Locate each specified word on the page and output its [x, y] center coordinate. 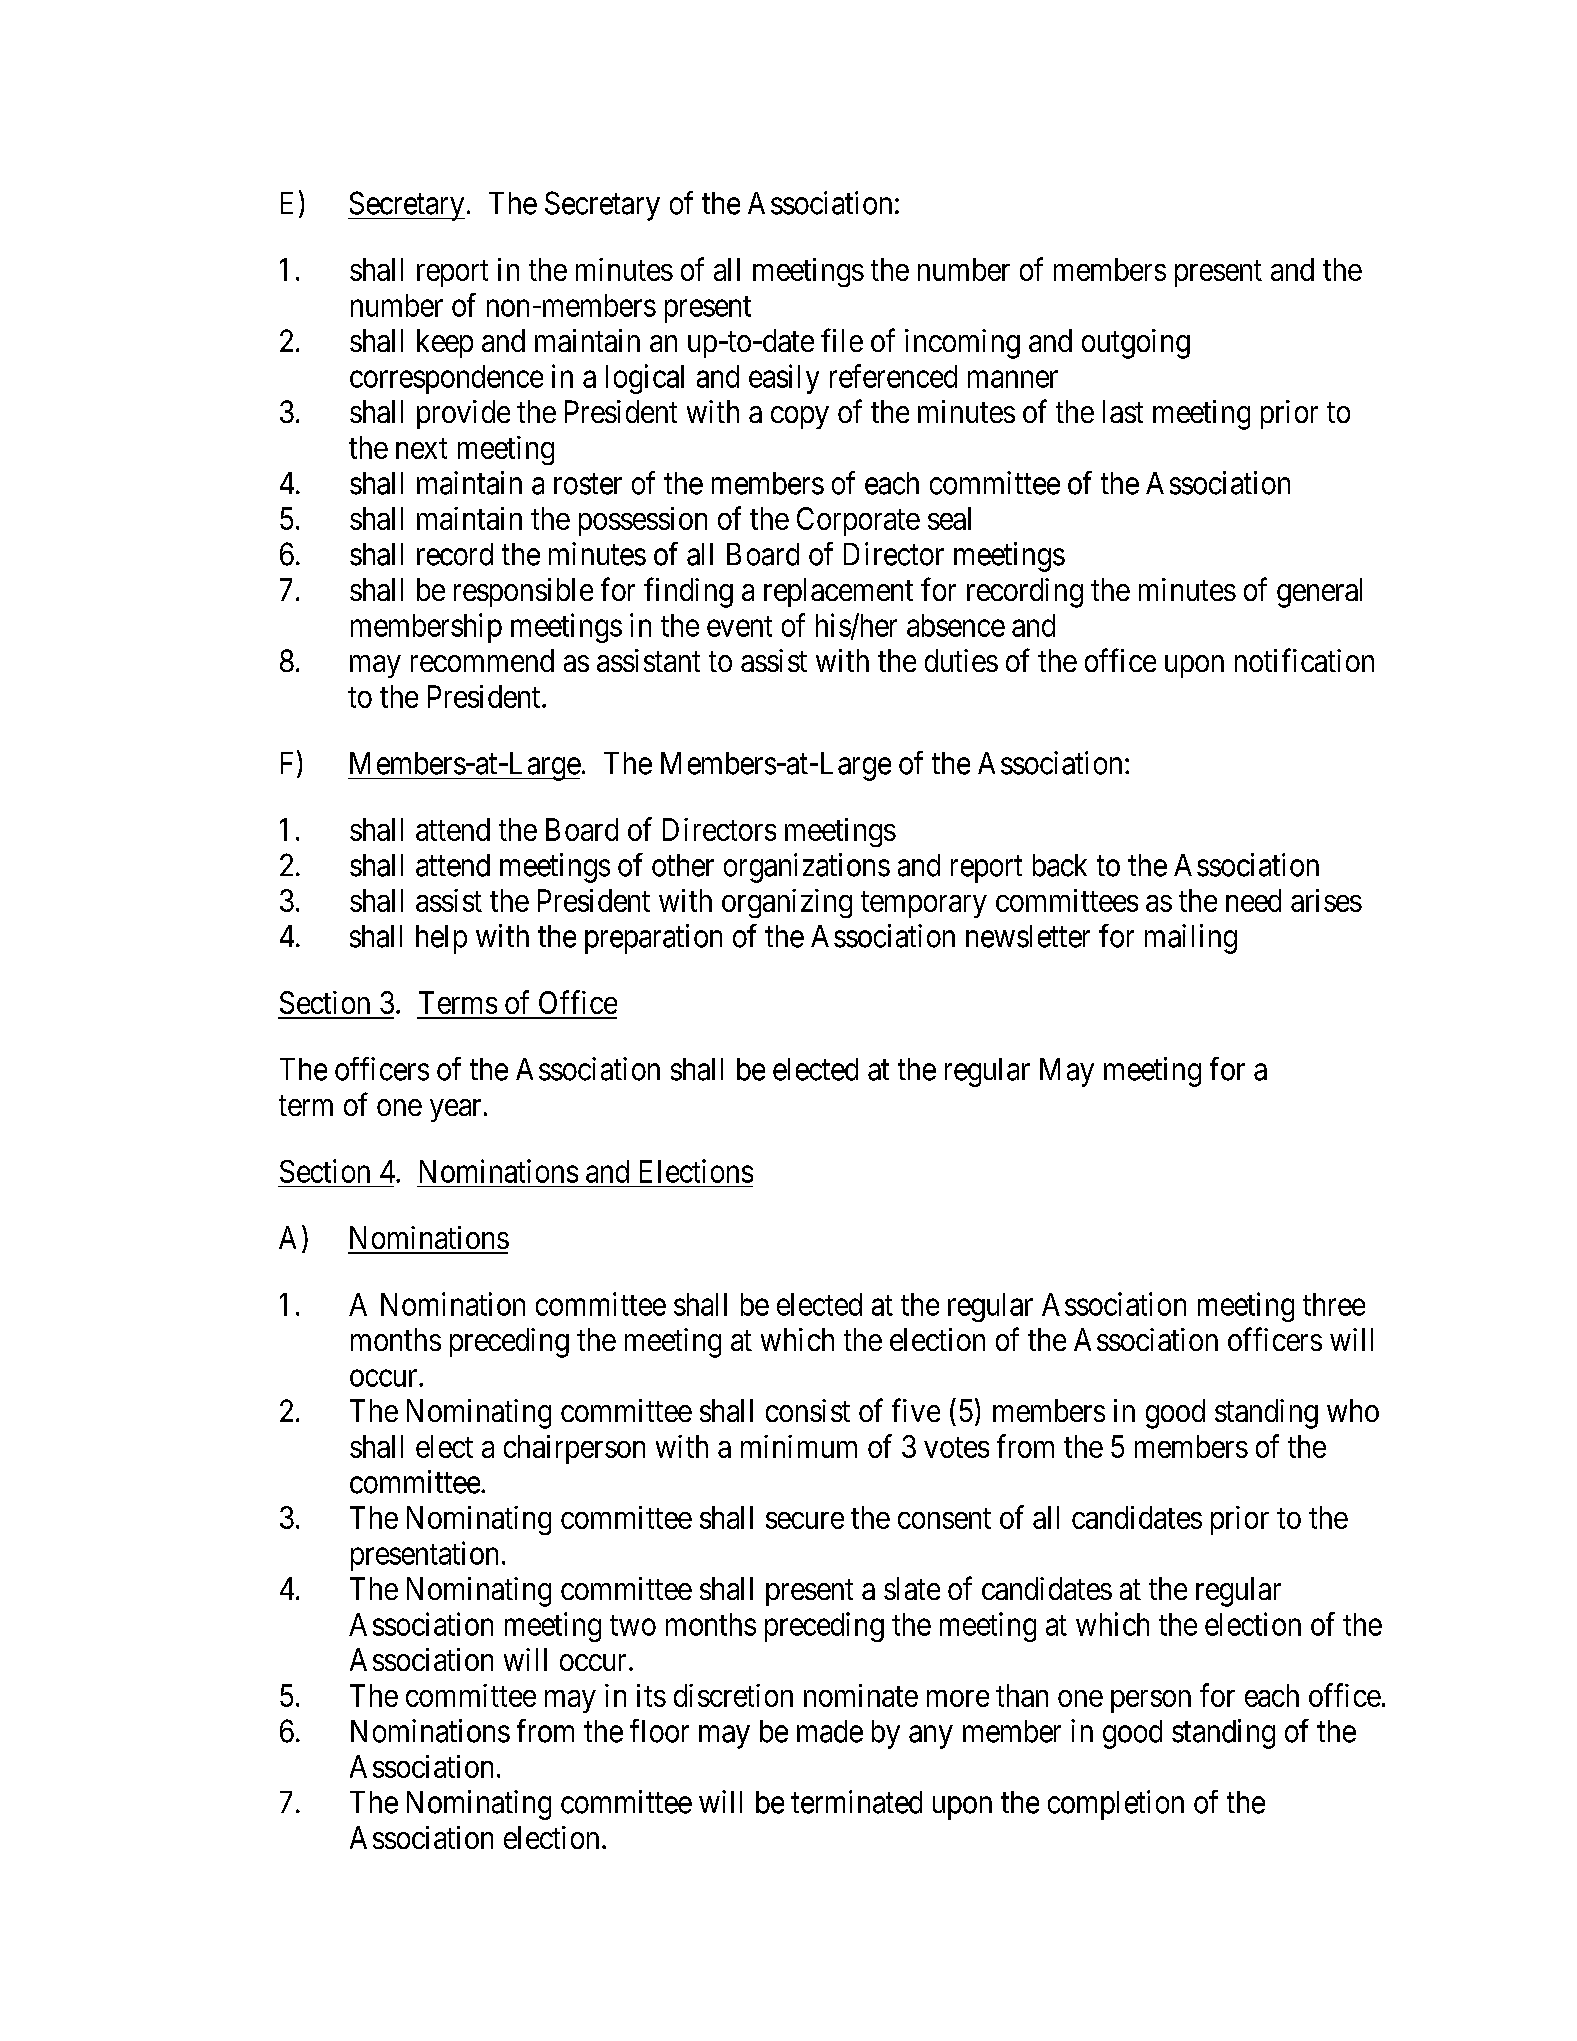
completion [1116, 1805]
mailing [1191, 939]
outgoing [1136, 344]
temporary [924, 904]
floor [659, 1731]
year [455, 1110]
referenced [893, 376]
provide [463, 414]
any [930, 1737]
